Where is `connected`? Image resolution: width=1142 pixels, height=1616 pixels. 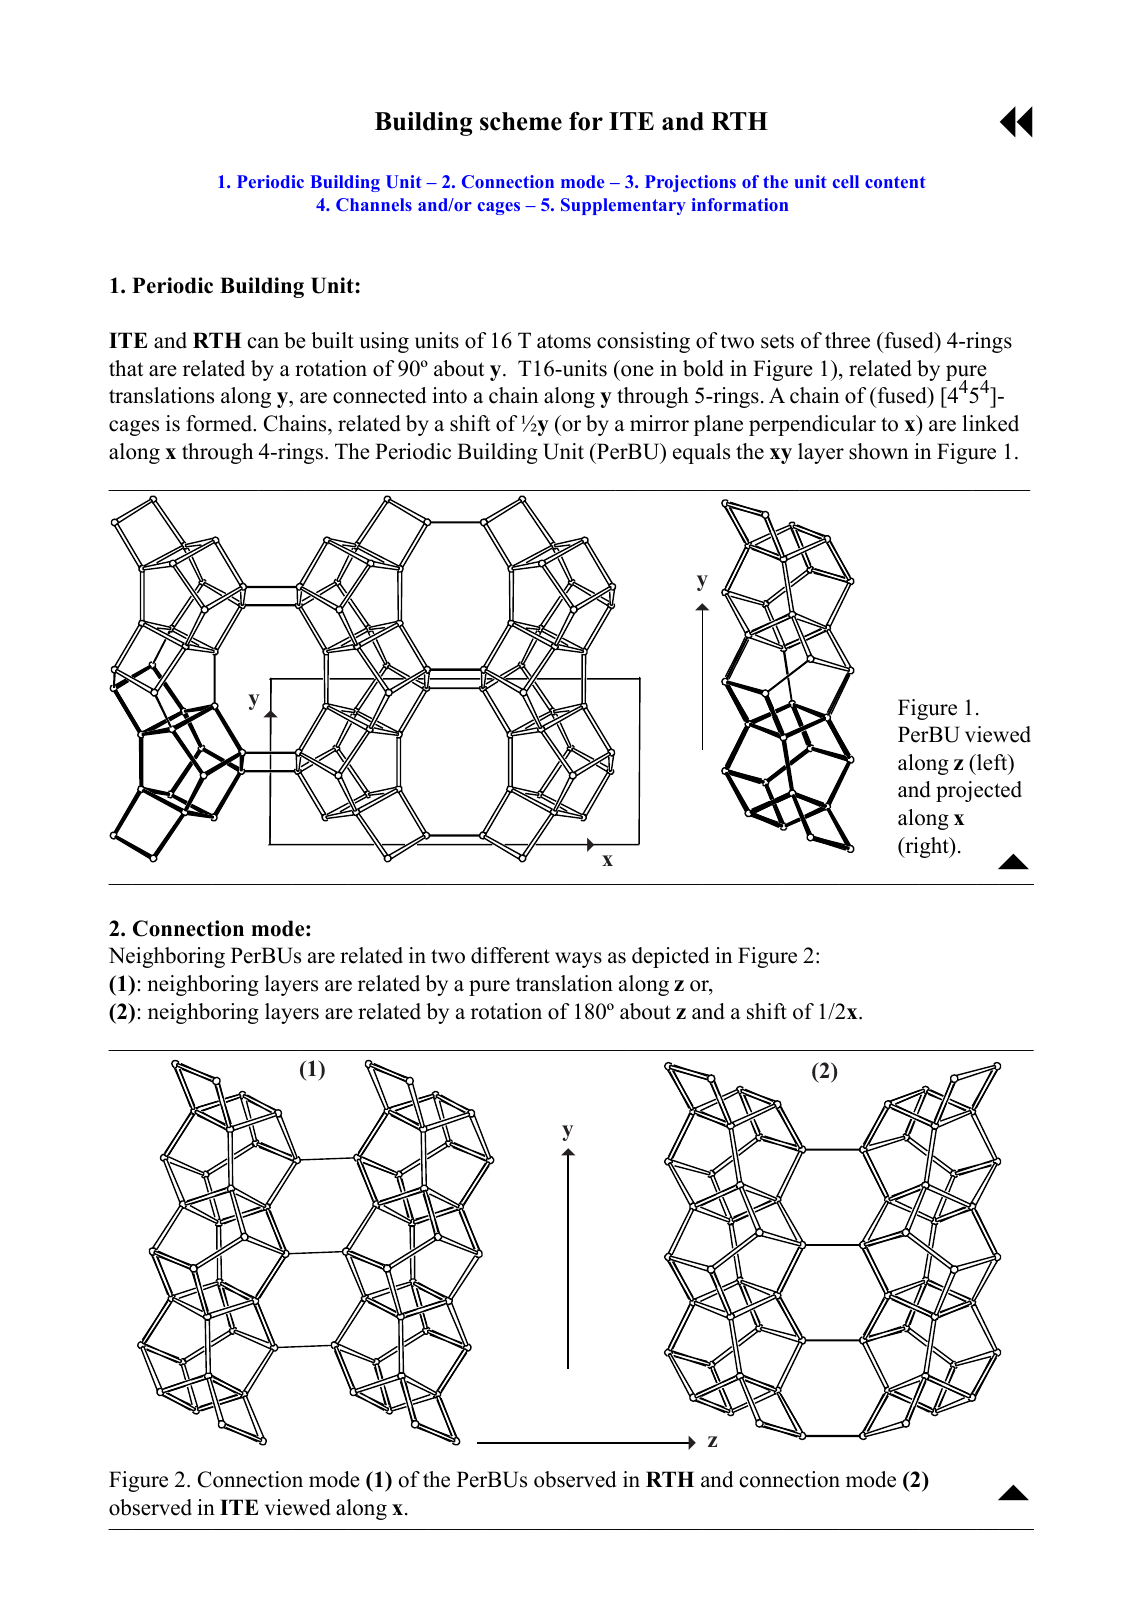 connected is located at coordinates (379, 395).
